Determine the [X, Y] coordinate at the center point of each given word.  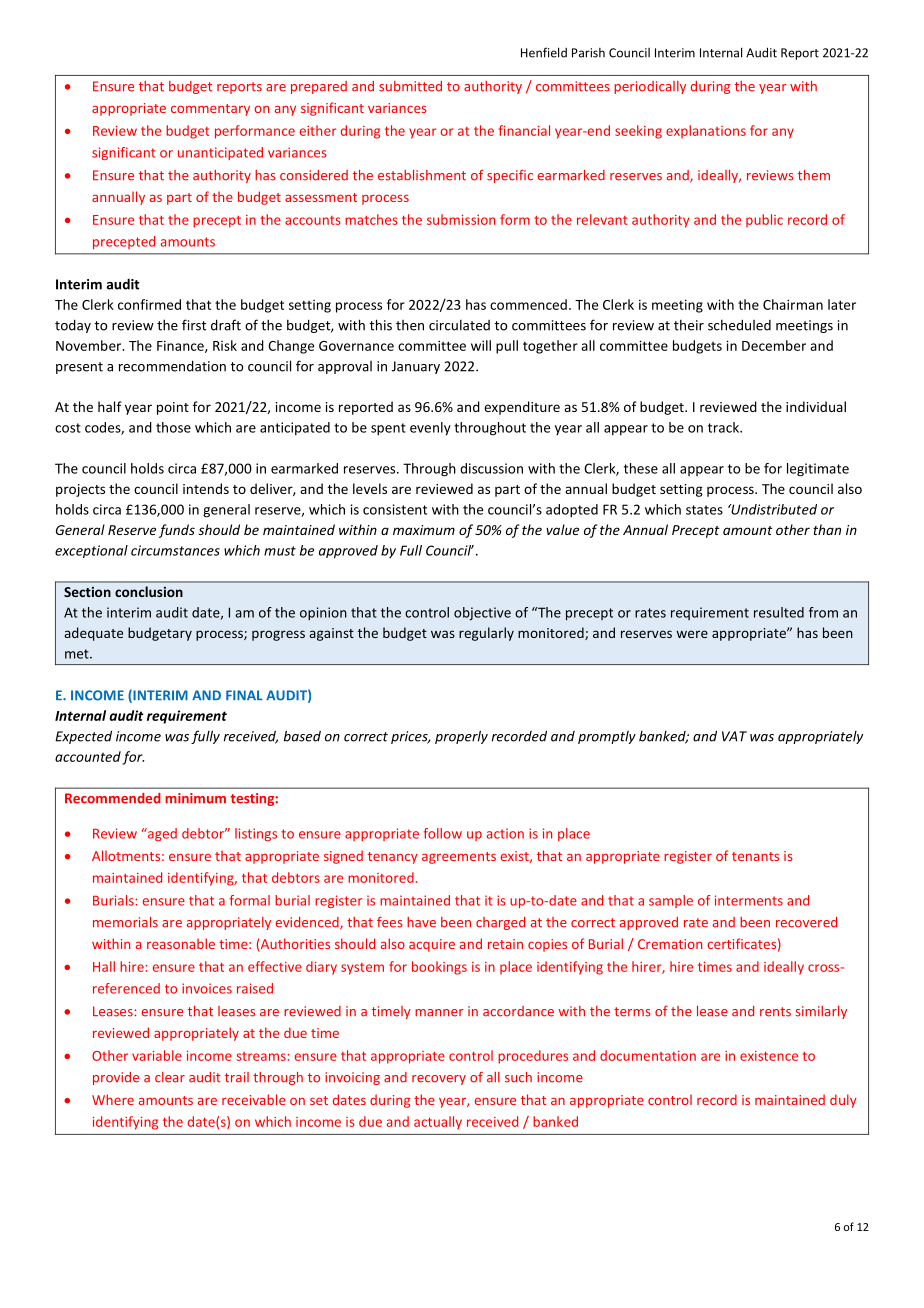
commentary [210, 110]
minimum [195, 798]
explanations [706, 132]
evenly [430, 429]
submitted [410, 86]
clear [170, 1077]
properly [461, 737]
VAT [734, 736]
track [724, 427]
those [173, 427]
